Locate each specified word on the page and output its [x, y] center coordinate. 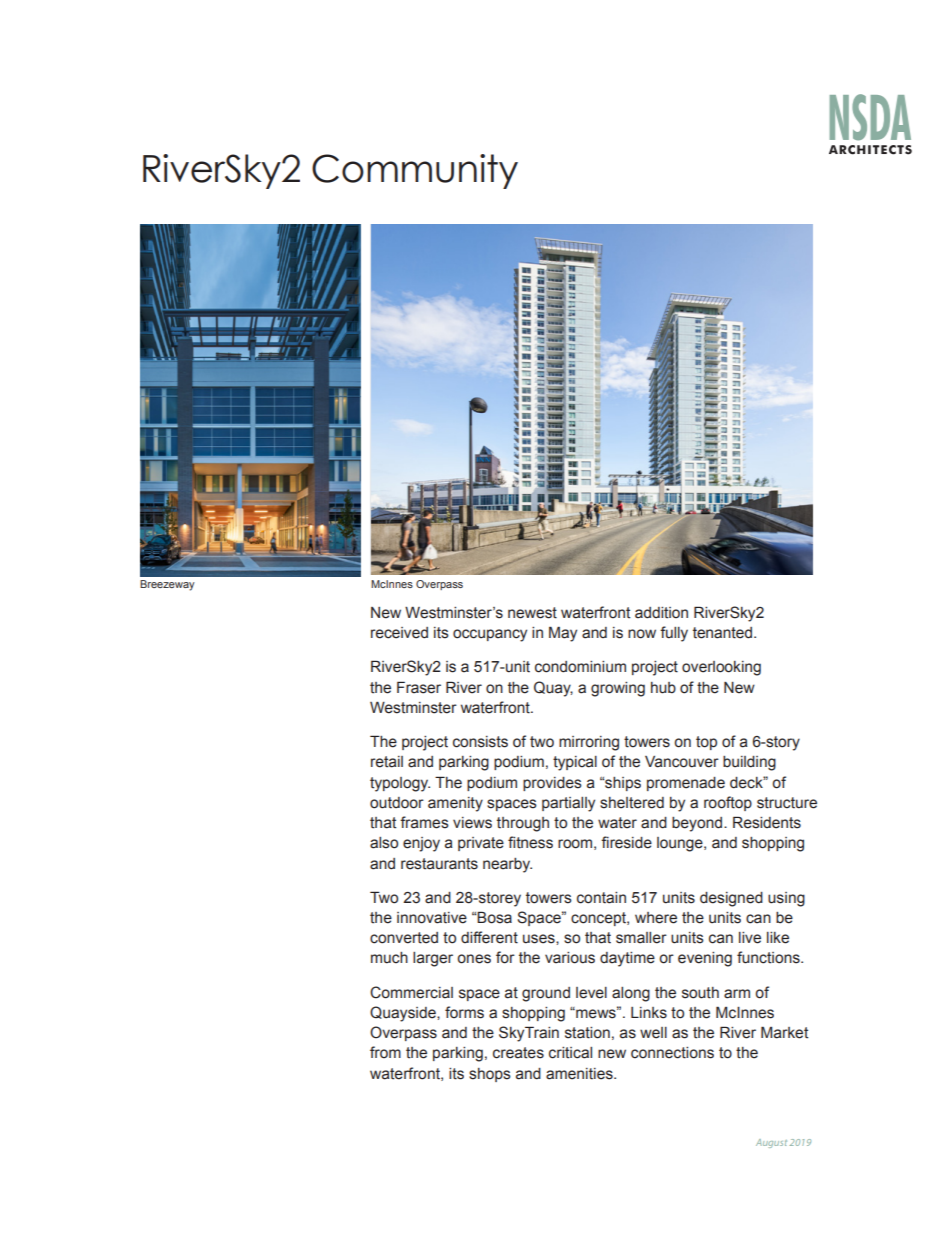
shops [490, 1075]
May [563, 634]
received [399, 633]
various [570, 958]
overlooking [721, 668]
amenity [455, 804]
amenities [580, 1074]
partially [568, 804]
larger [433, 959]
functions [769, 957]
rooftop [728, 803]
